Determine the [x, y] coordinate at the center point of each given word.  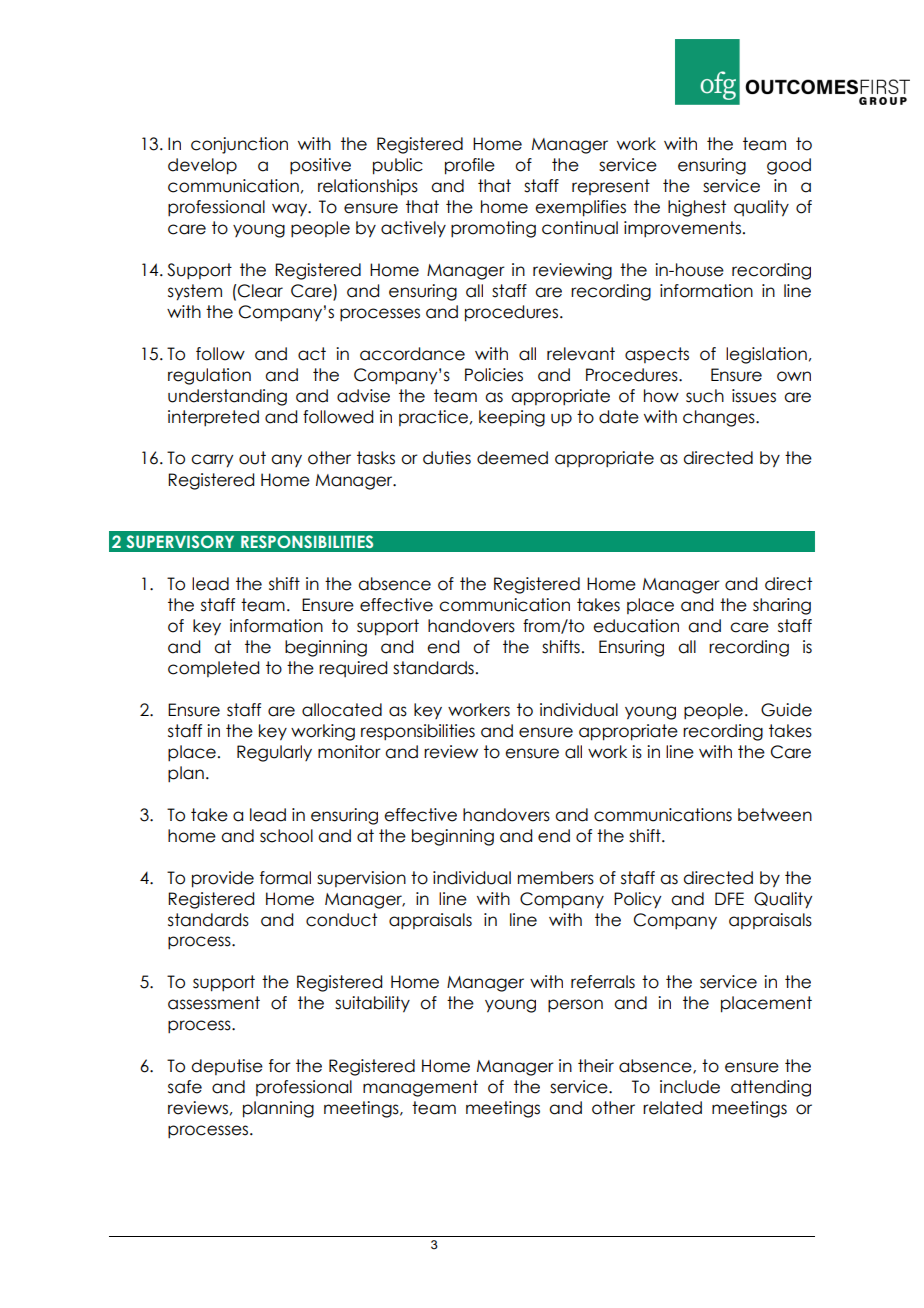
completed [213, 669]
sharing [782, 606]
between [775, 815]
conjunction [239, 145]
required [353, 669]
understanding [227, 397]
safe [185, 1087]
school [286, 836]
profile [470, 166]
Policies [494, 375]
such [705, 396]
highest [697, 208]
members [556, 878]
